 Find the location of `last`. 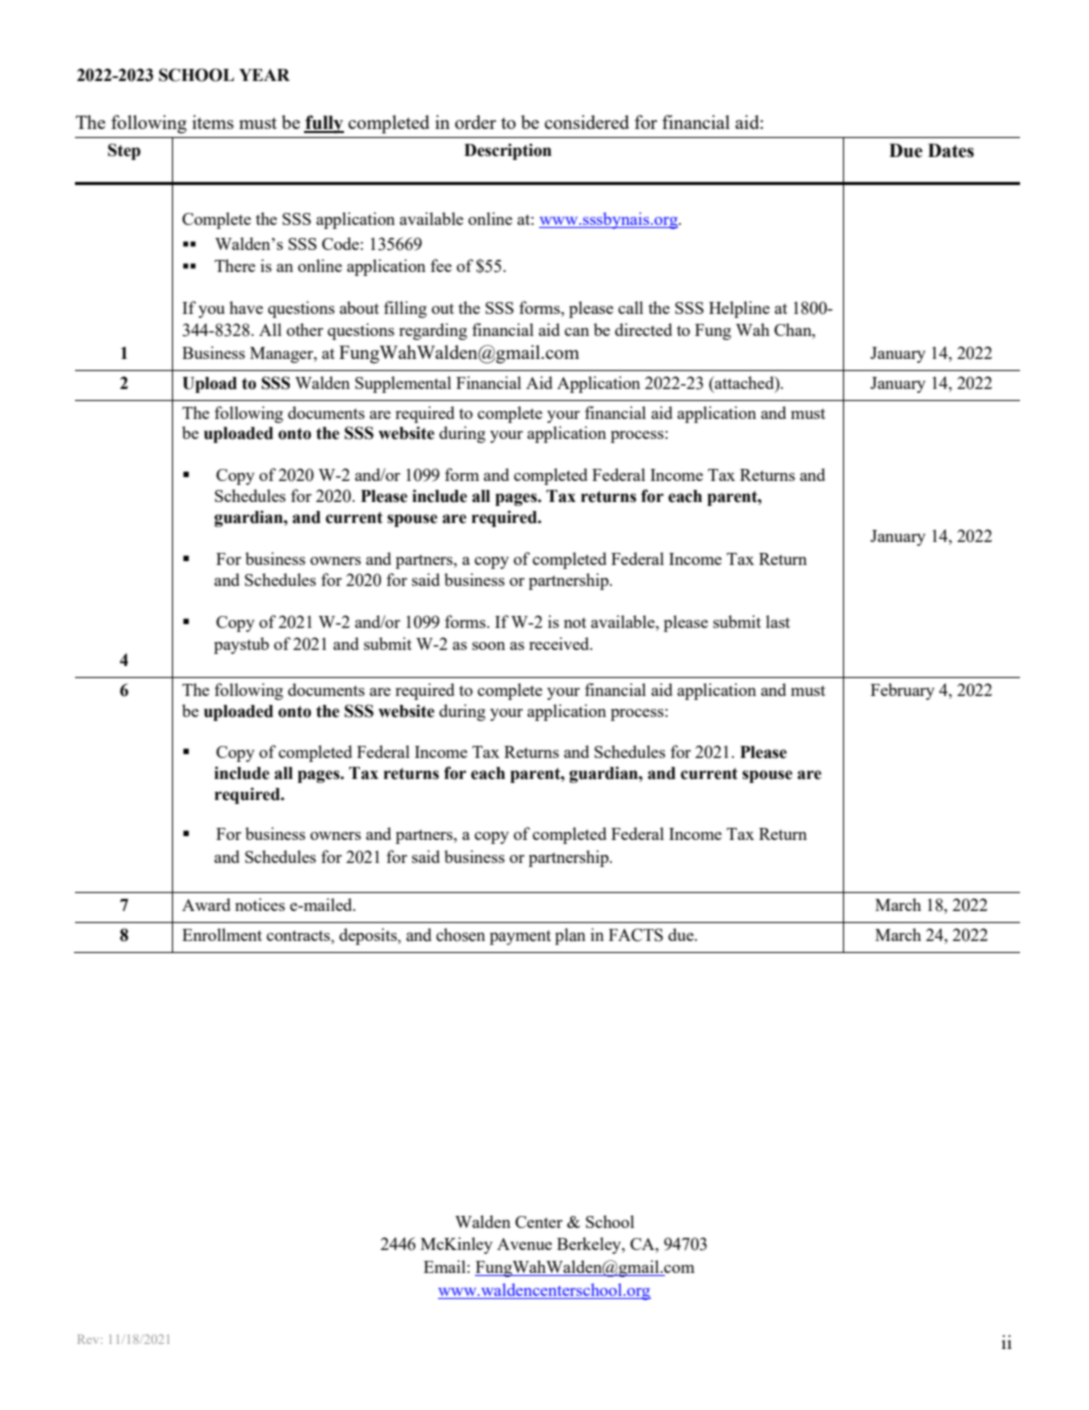

last is located at coordinates (778, 621).
